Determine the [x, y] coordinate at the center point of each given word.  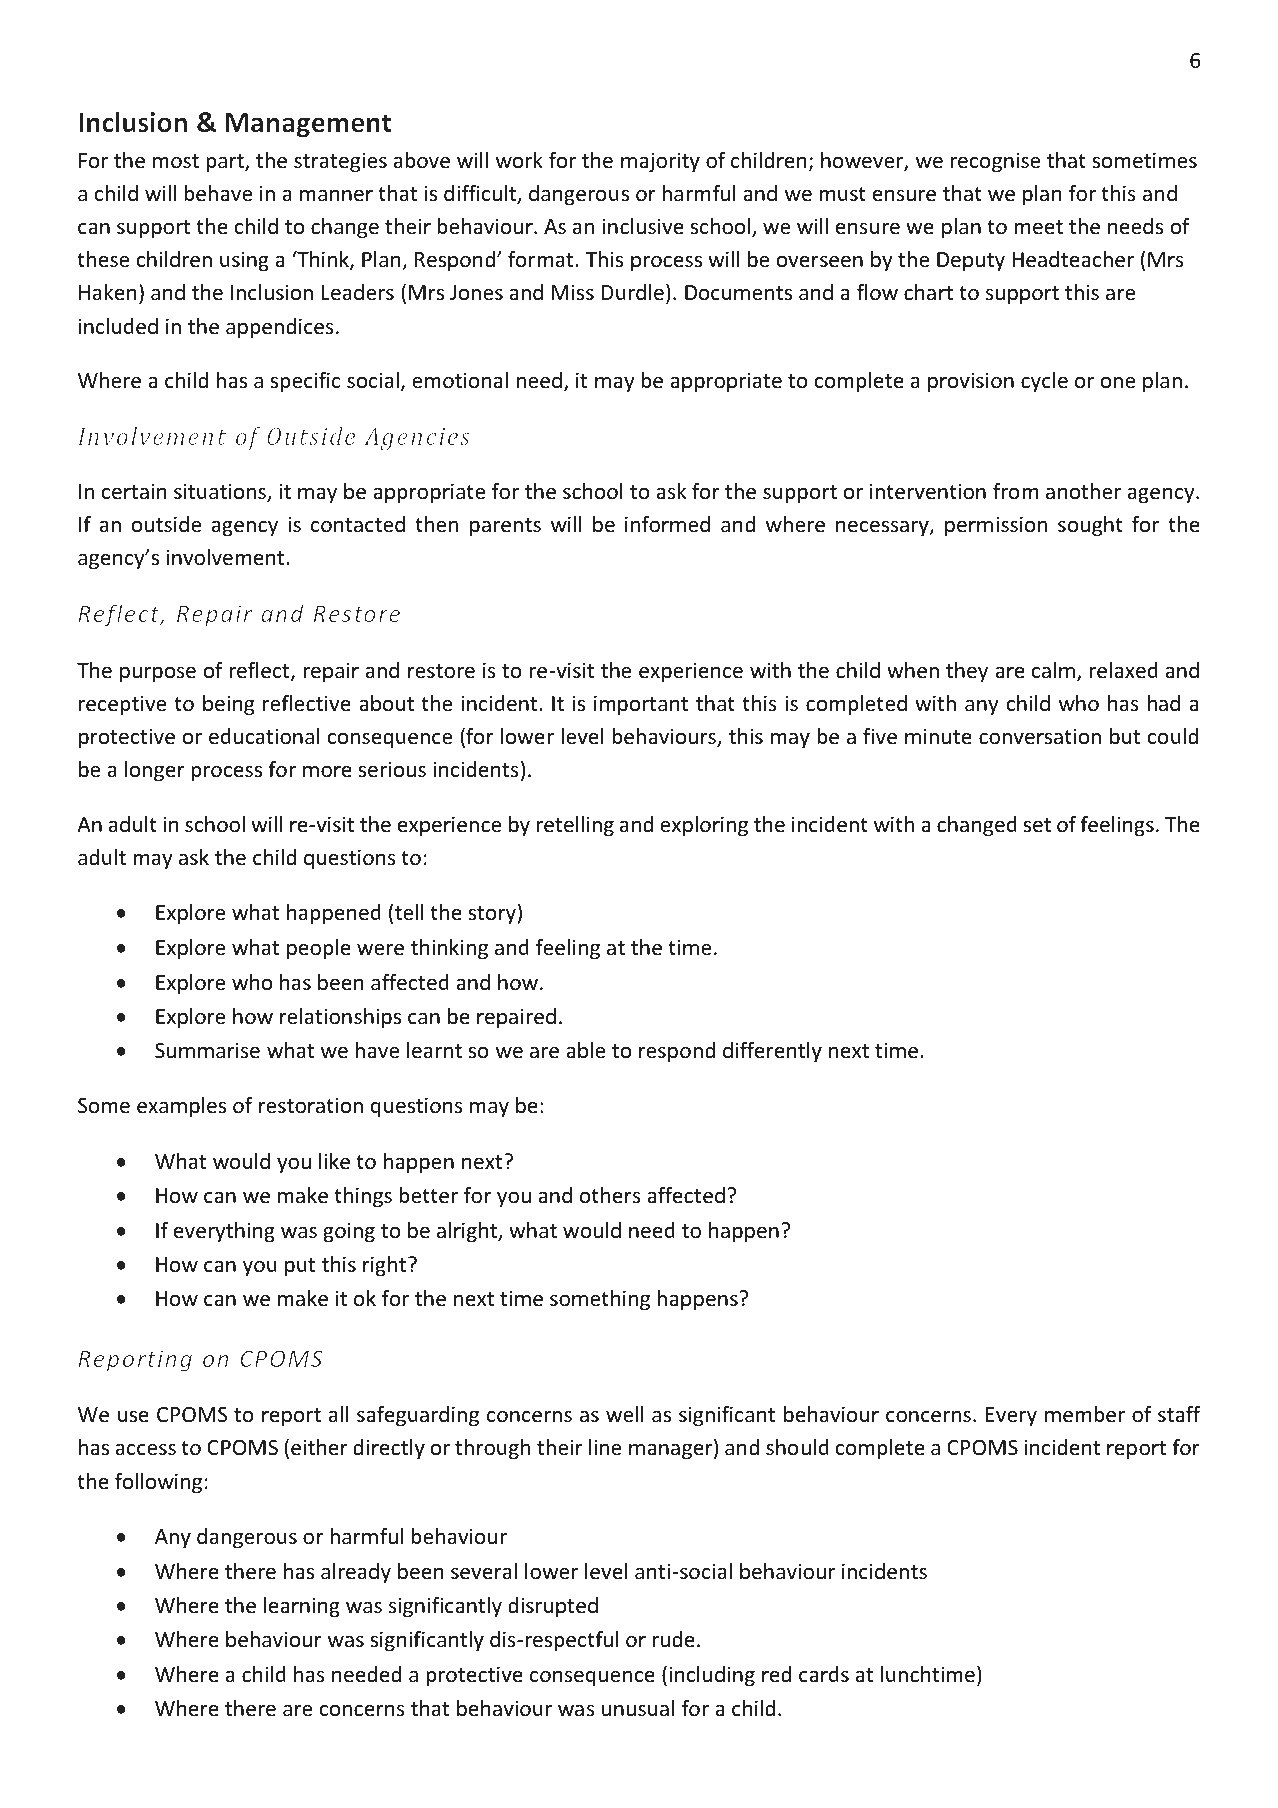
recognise [995, 162]
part [226, 163]
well [624, 1414]
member [1085, 1414]
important [641, 705]
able [585, 1050]
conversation [1040, 736]
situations [221, 492]
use [133, 1416]
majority [660, 162]
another [1083, 491]
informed [667, 524]
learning [302, 1607]
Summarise [207, 1050]
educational [264, 736]
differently [772, 1052]
